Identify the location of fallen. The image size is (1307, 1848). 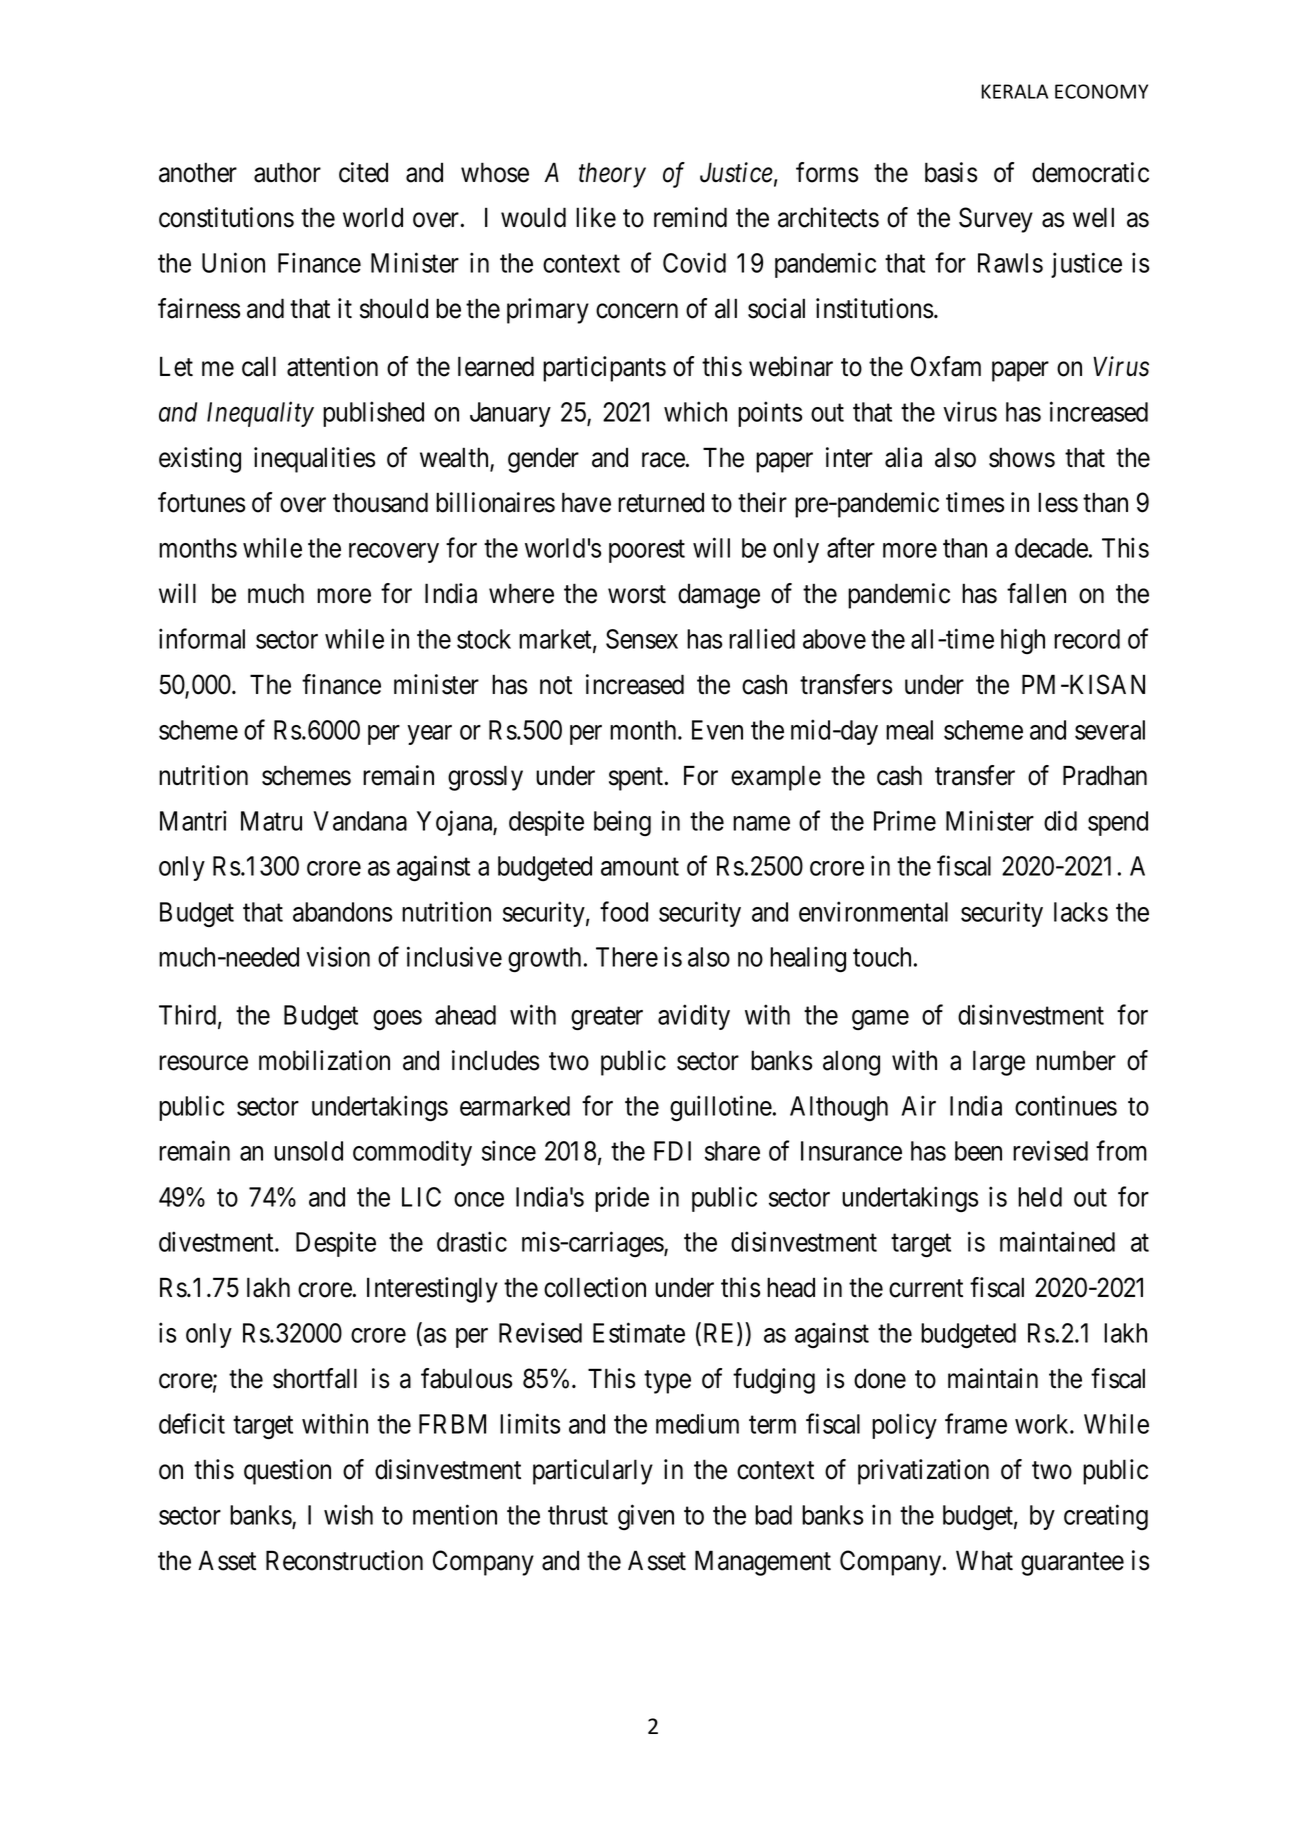
(1036, 593).
